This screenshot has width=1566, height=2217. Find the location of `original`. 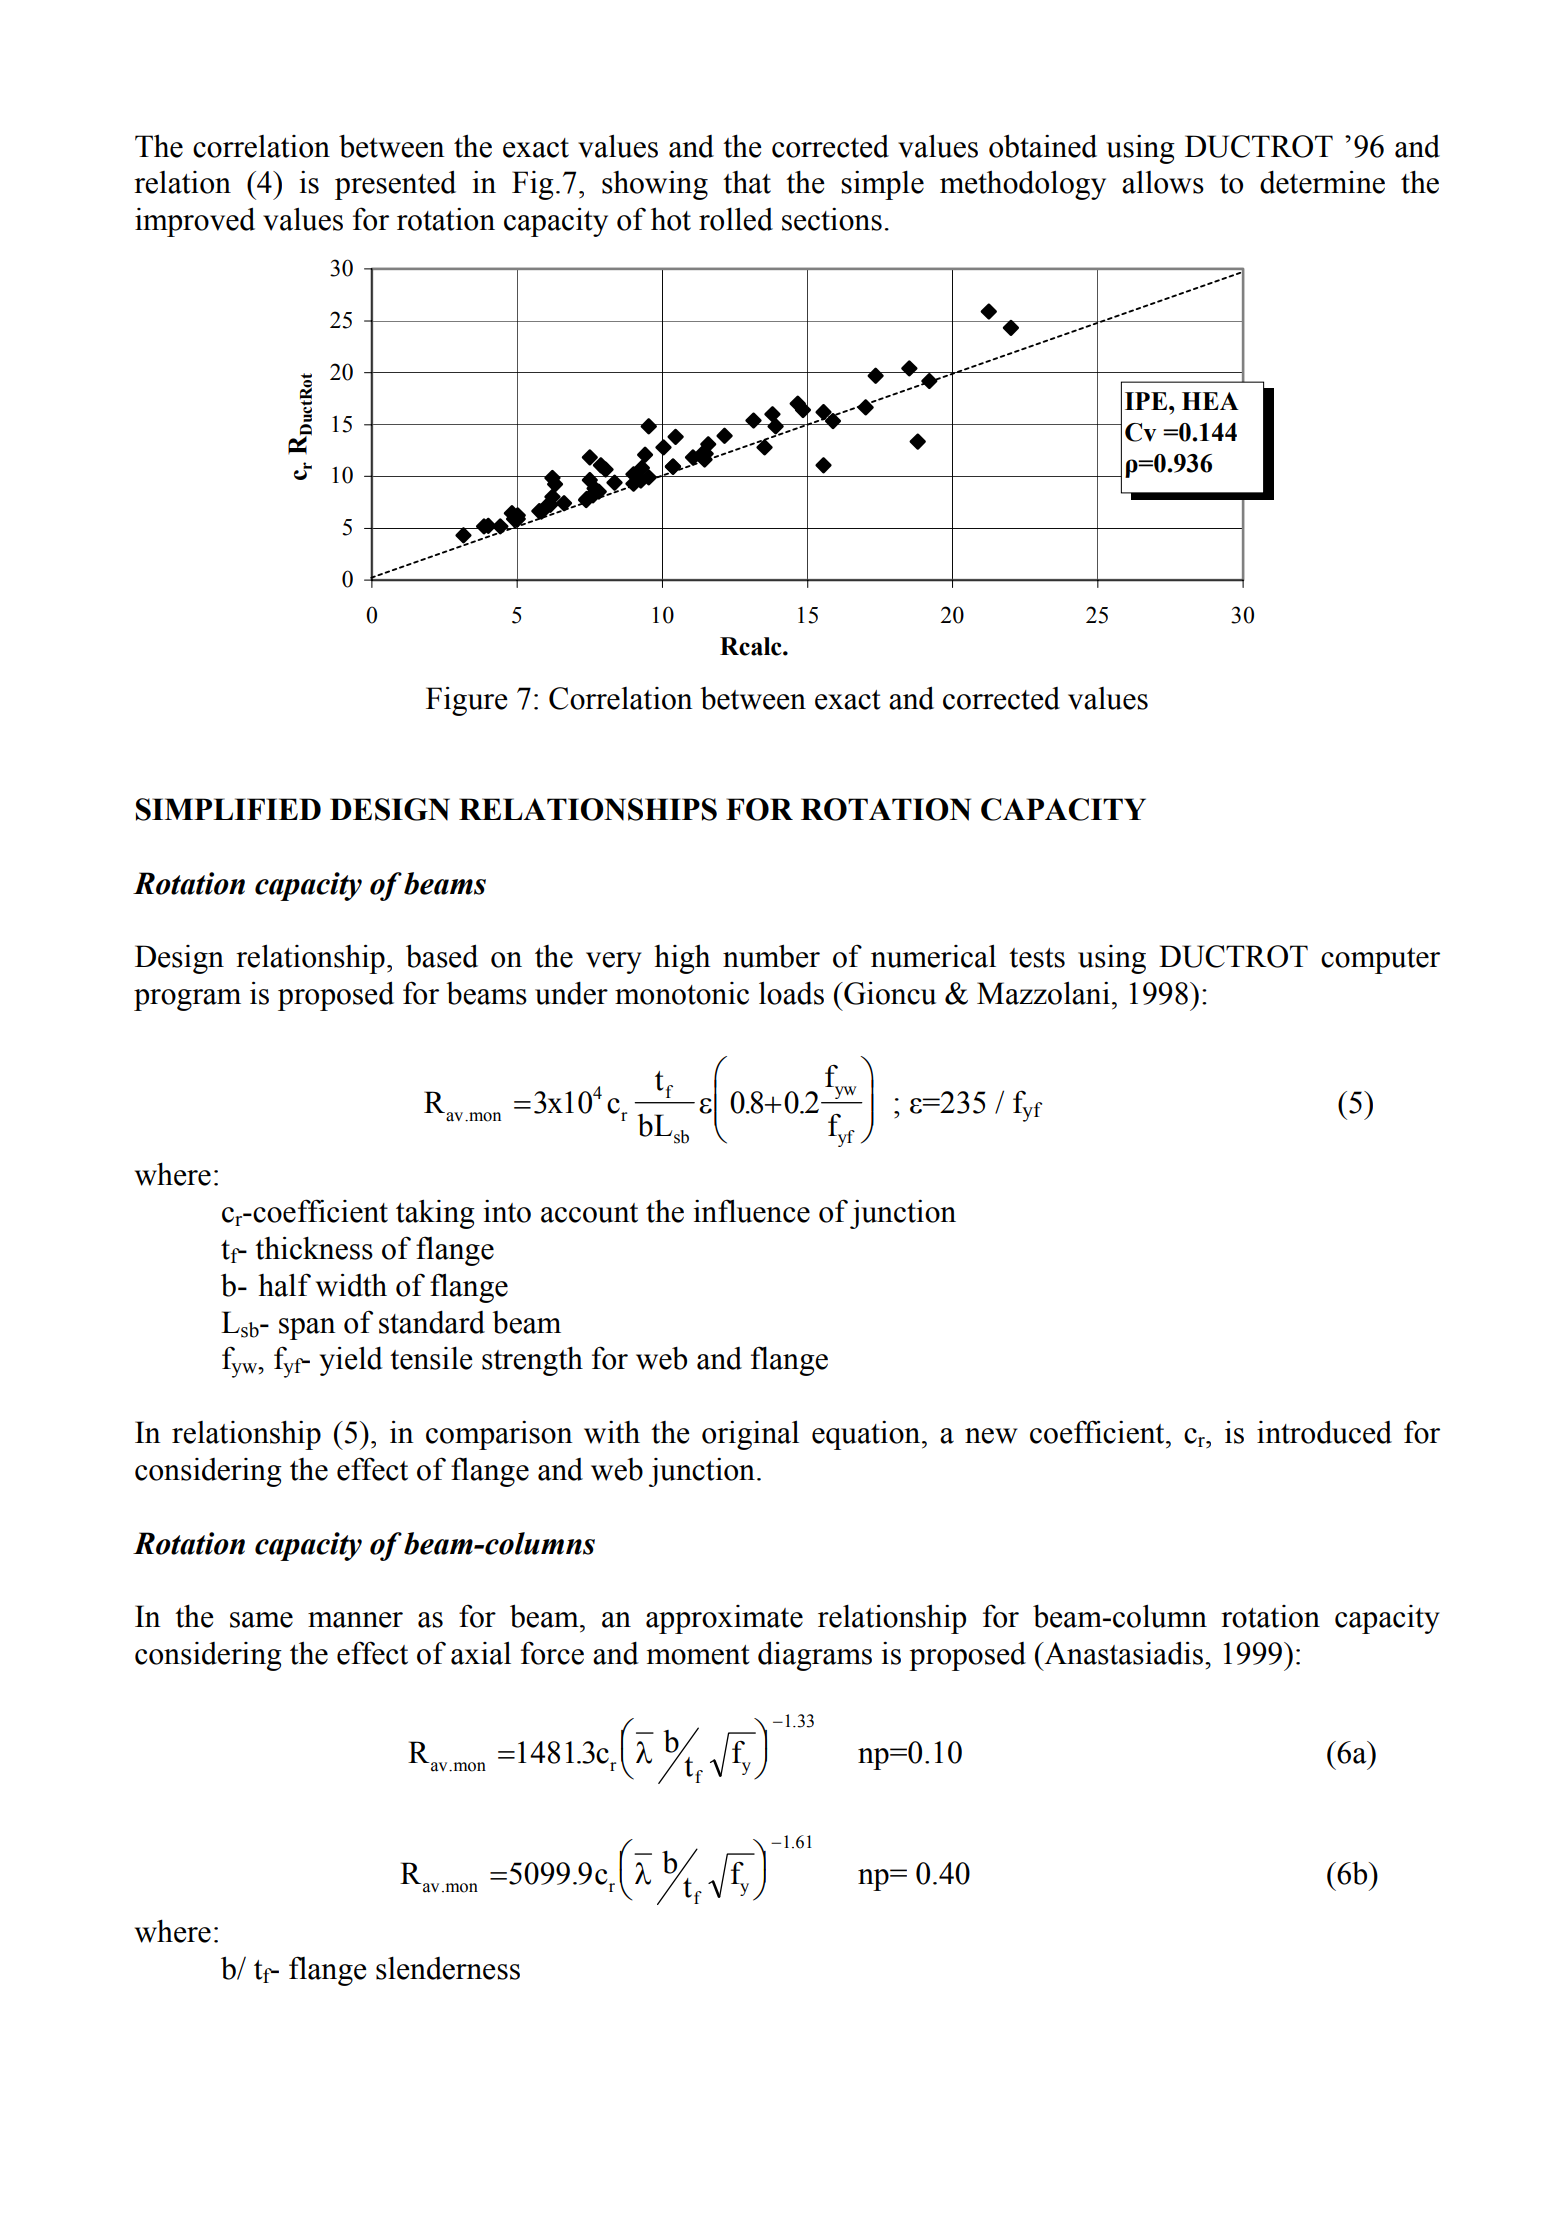

original is located at coordinates (750, 1435).
